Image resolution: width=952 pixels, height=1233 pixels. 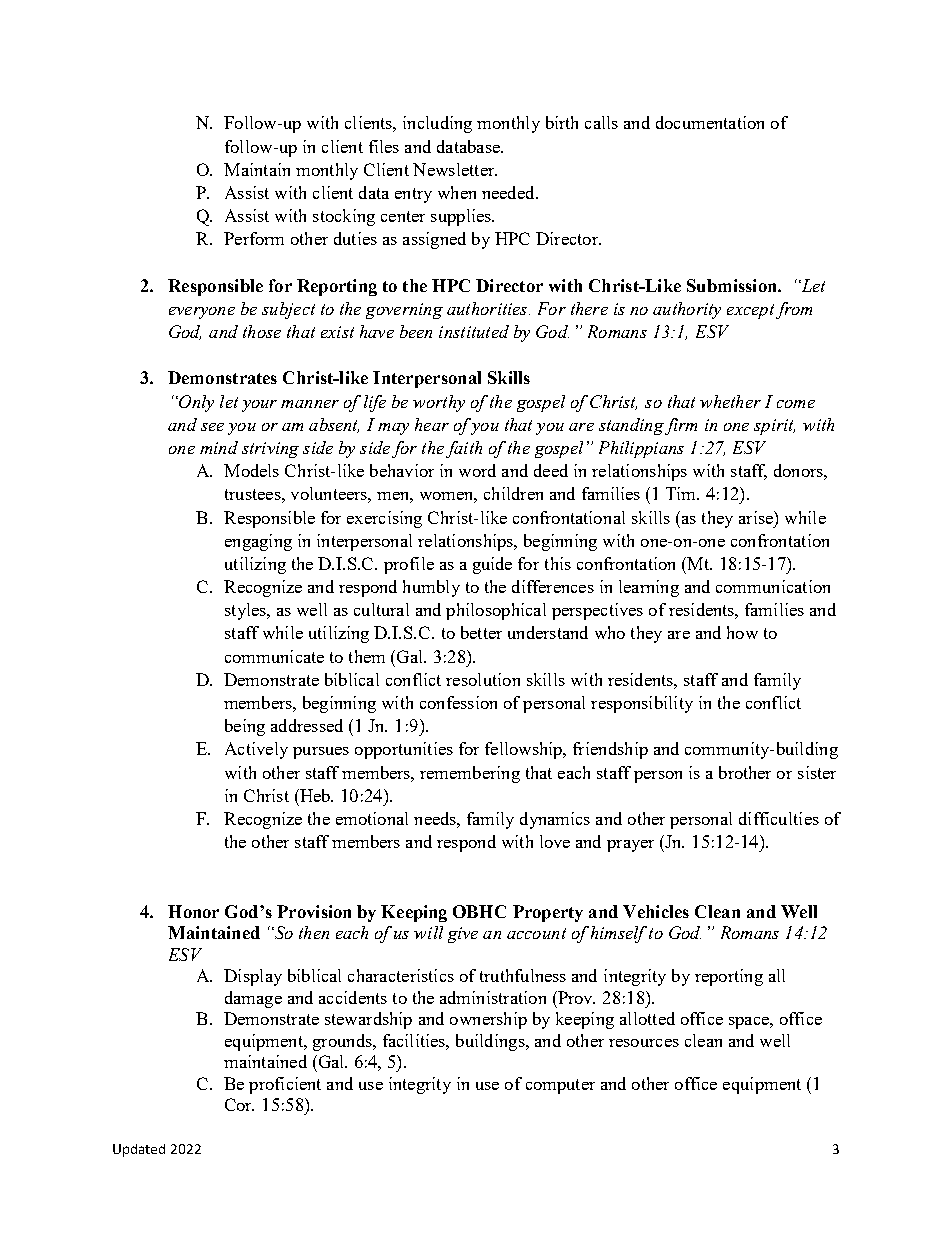 What do you see at coordinates (455, 169) in the screenshot?
I see `Newsletter` at bounding box center [455, 169].
